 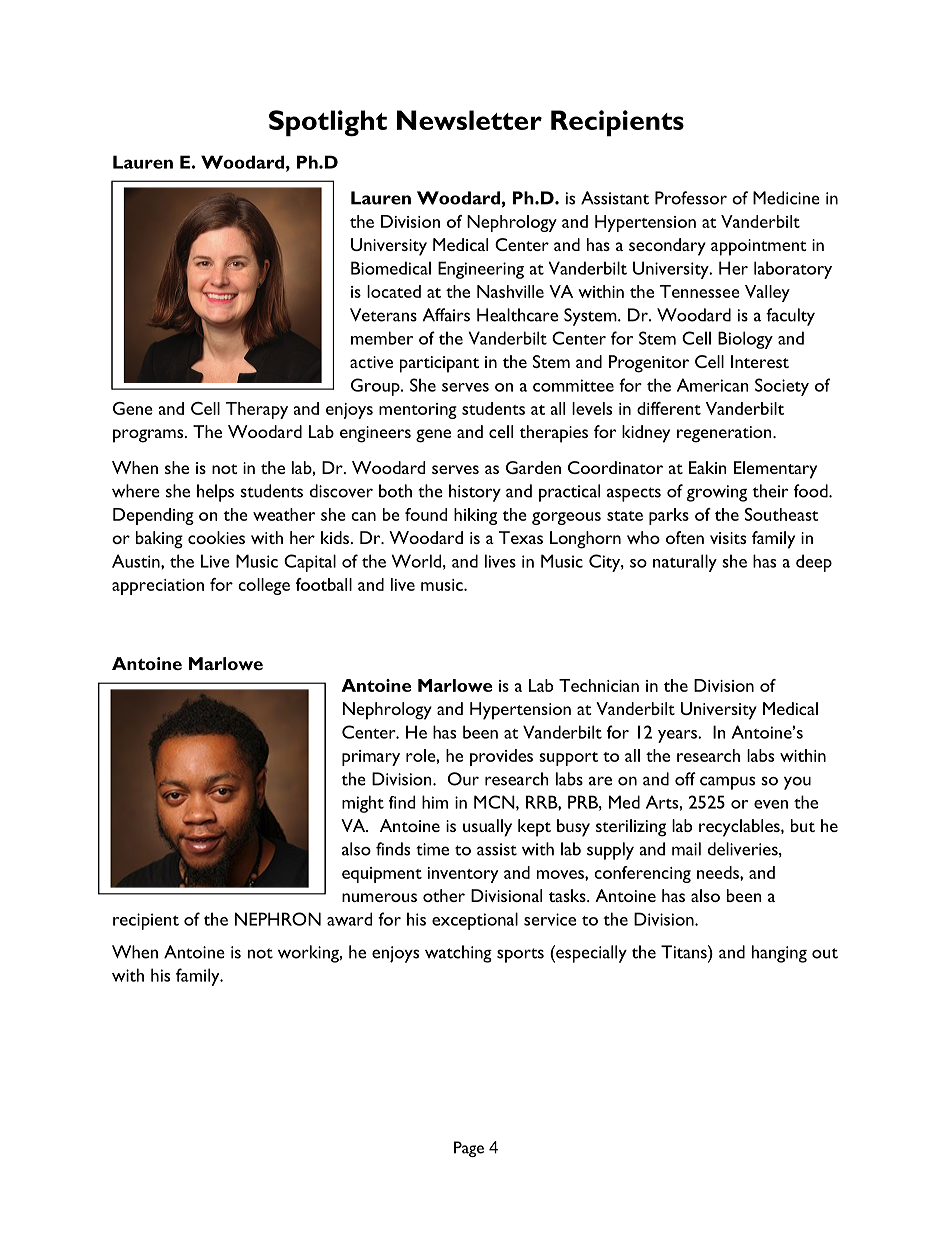 I want to click on Professor, so click(x=691, y=198).
